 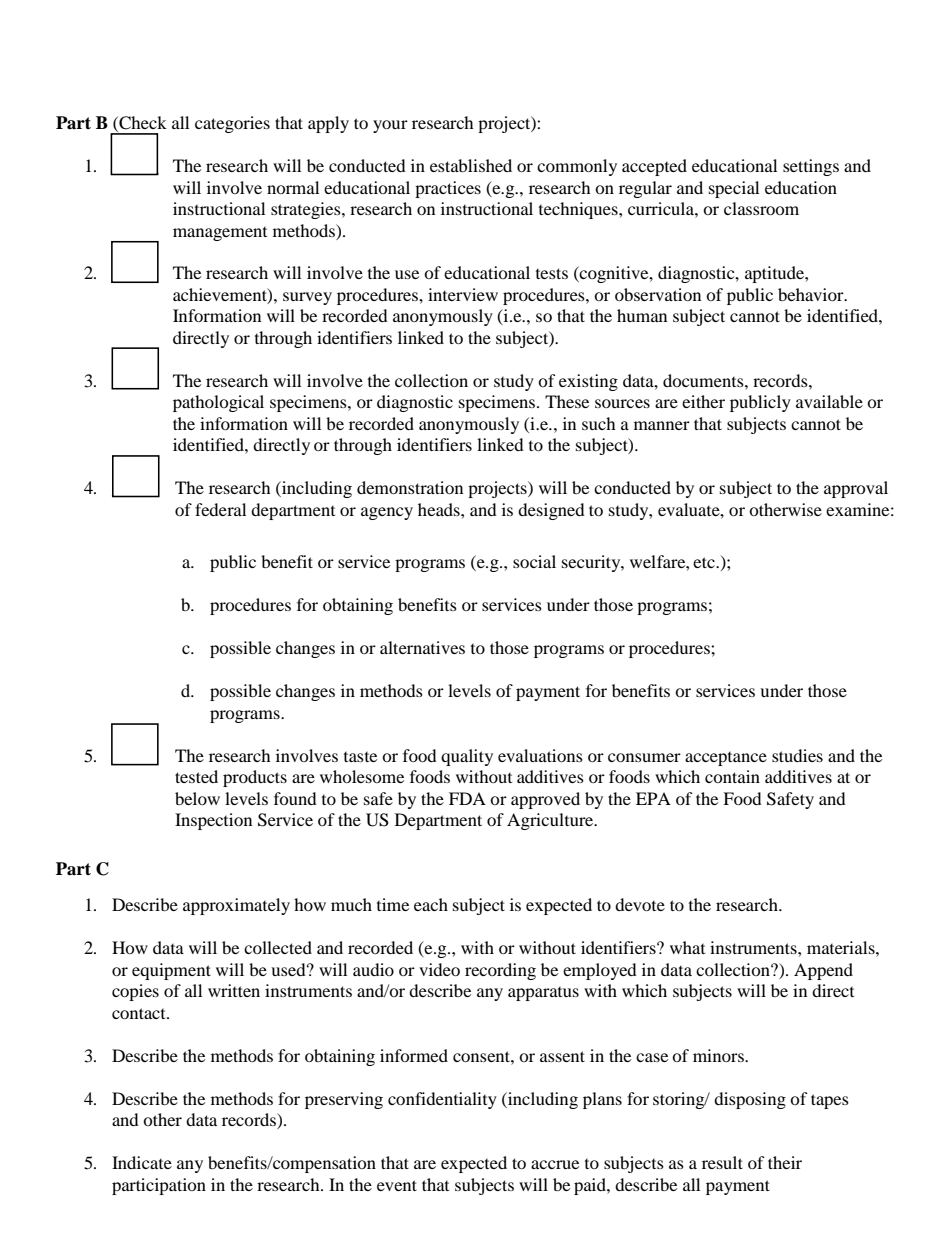 I want to click on federal, so click(x=220, y=509).
